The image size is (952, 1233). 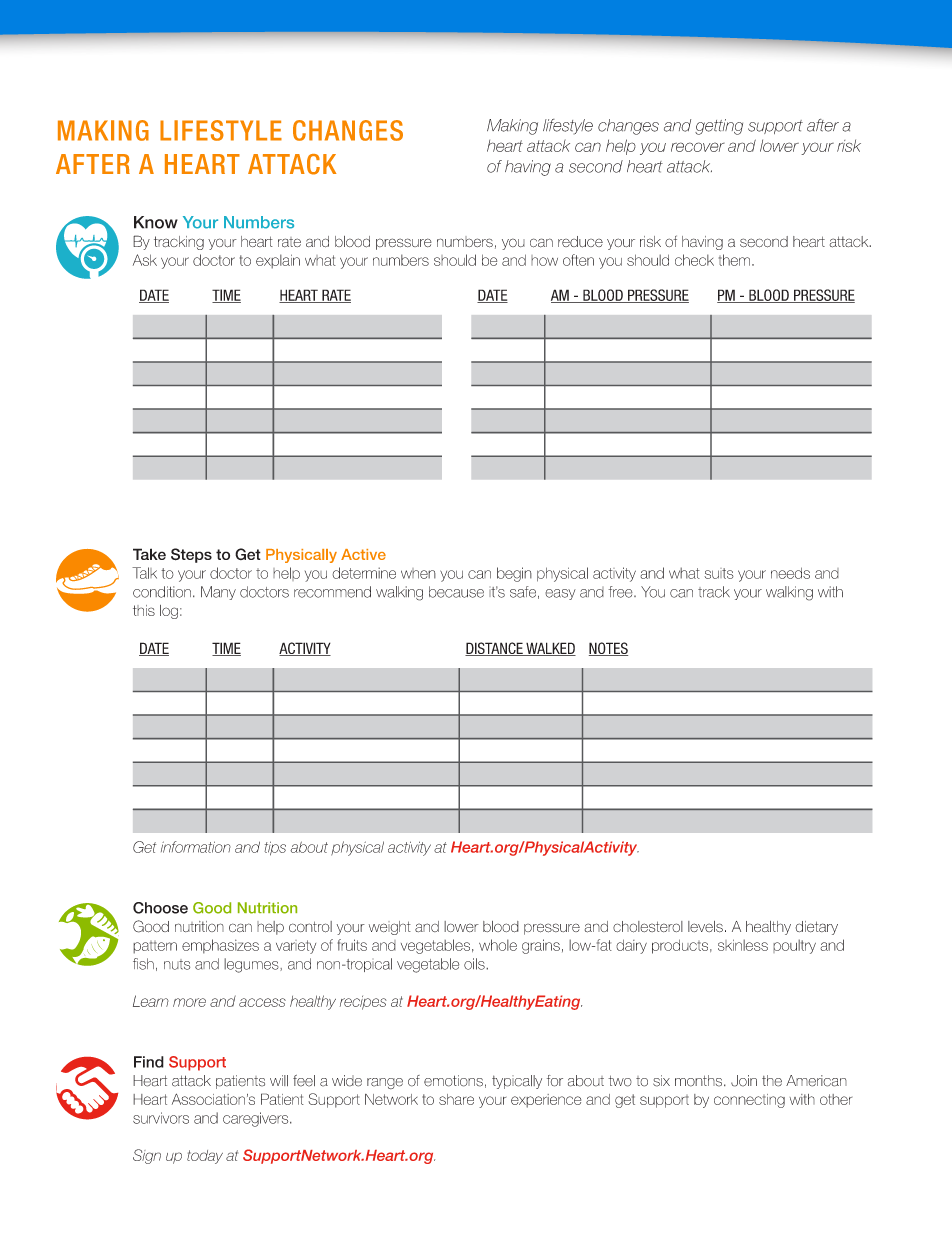 What do you see at coordinates (719, 573) in the page?
I see `suits` at bounding box center [719, 573].
